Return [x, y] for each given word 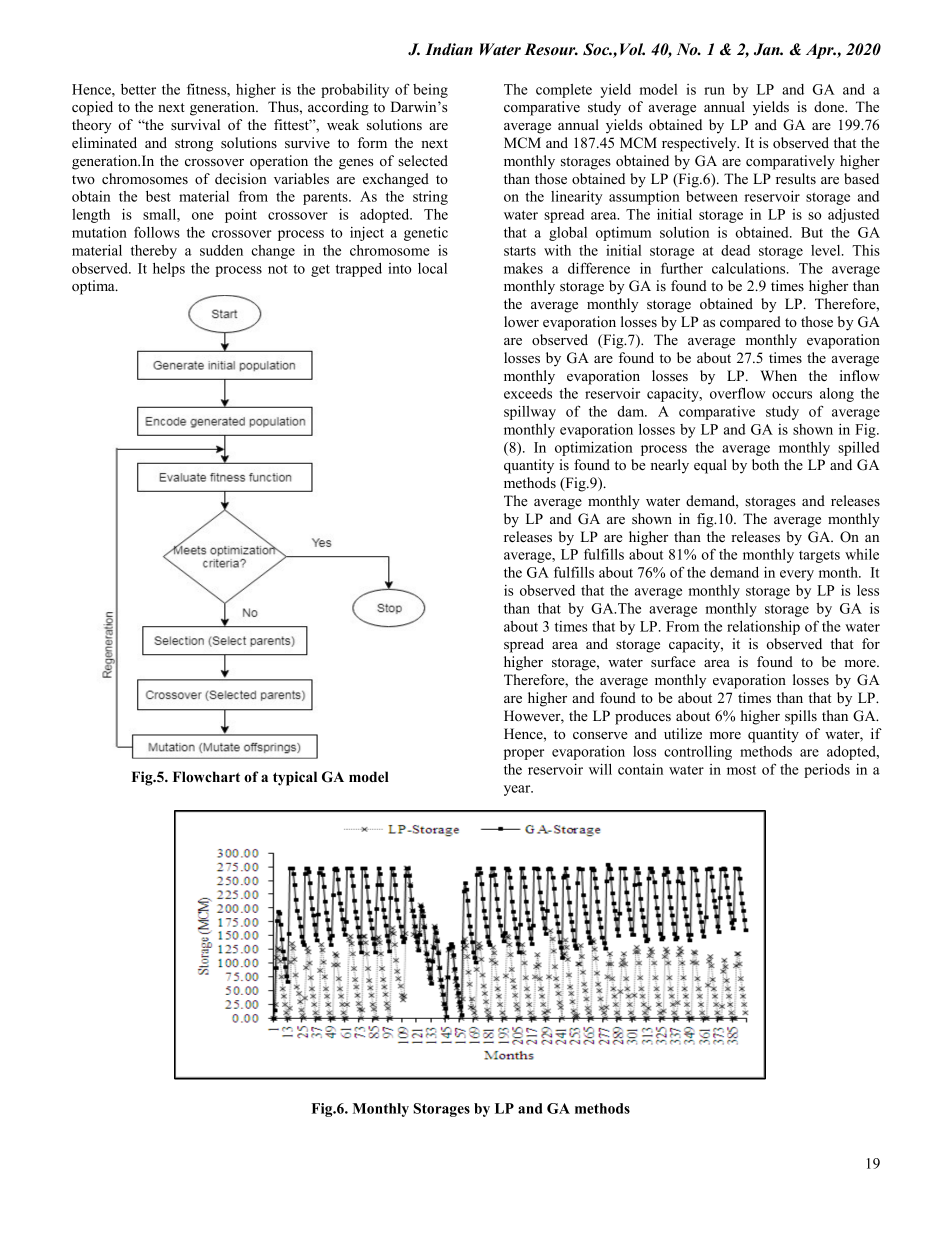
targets [819, 556]
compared [750, 323]
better [138, 89]
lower [521, 321]
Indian [449, 49]
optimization [594, 448]
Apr [821, 51]
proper [524, 754]
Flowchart [206, 776]
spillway [530, 412]
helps [169, 270]
